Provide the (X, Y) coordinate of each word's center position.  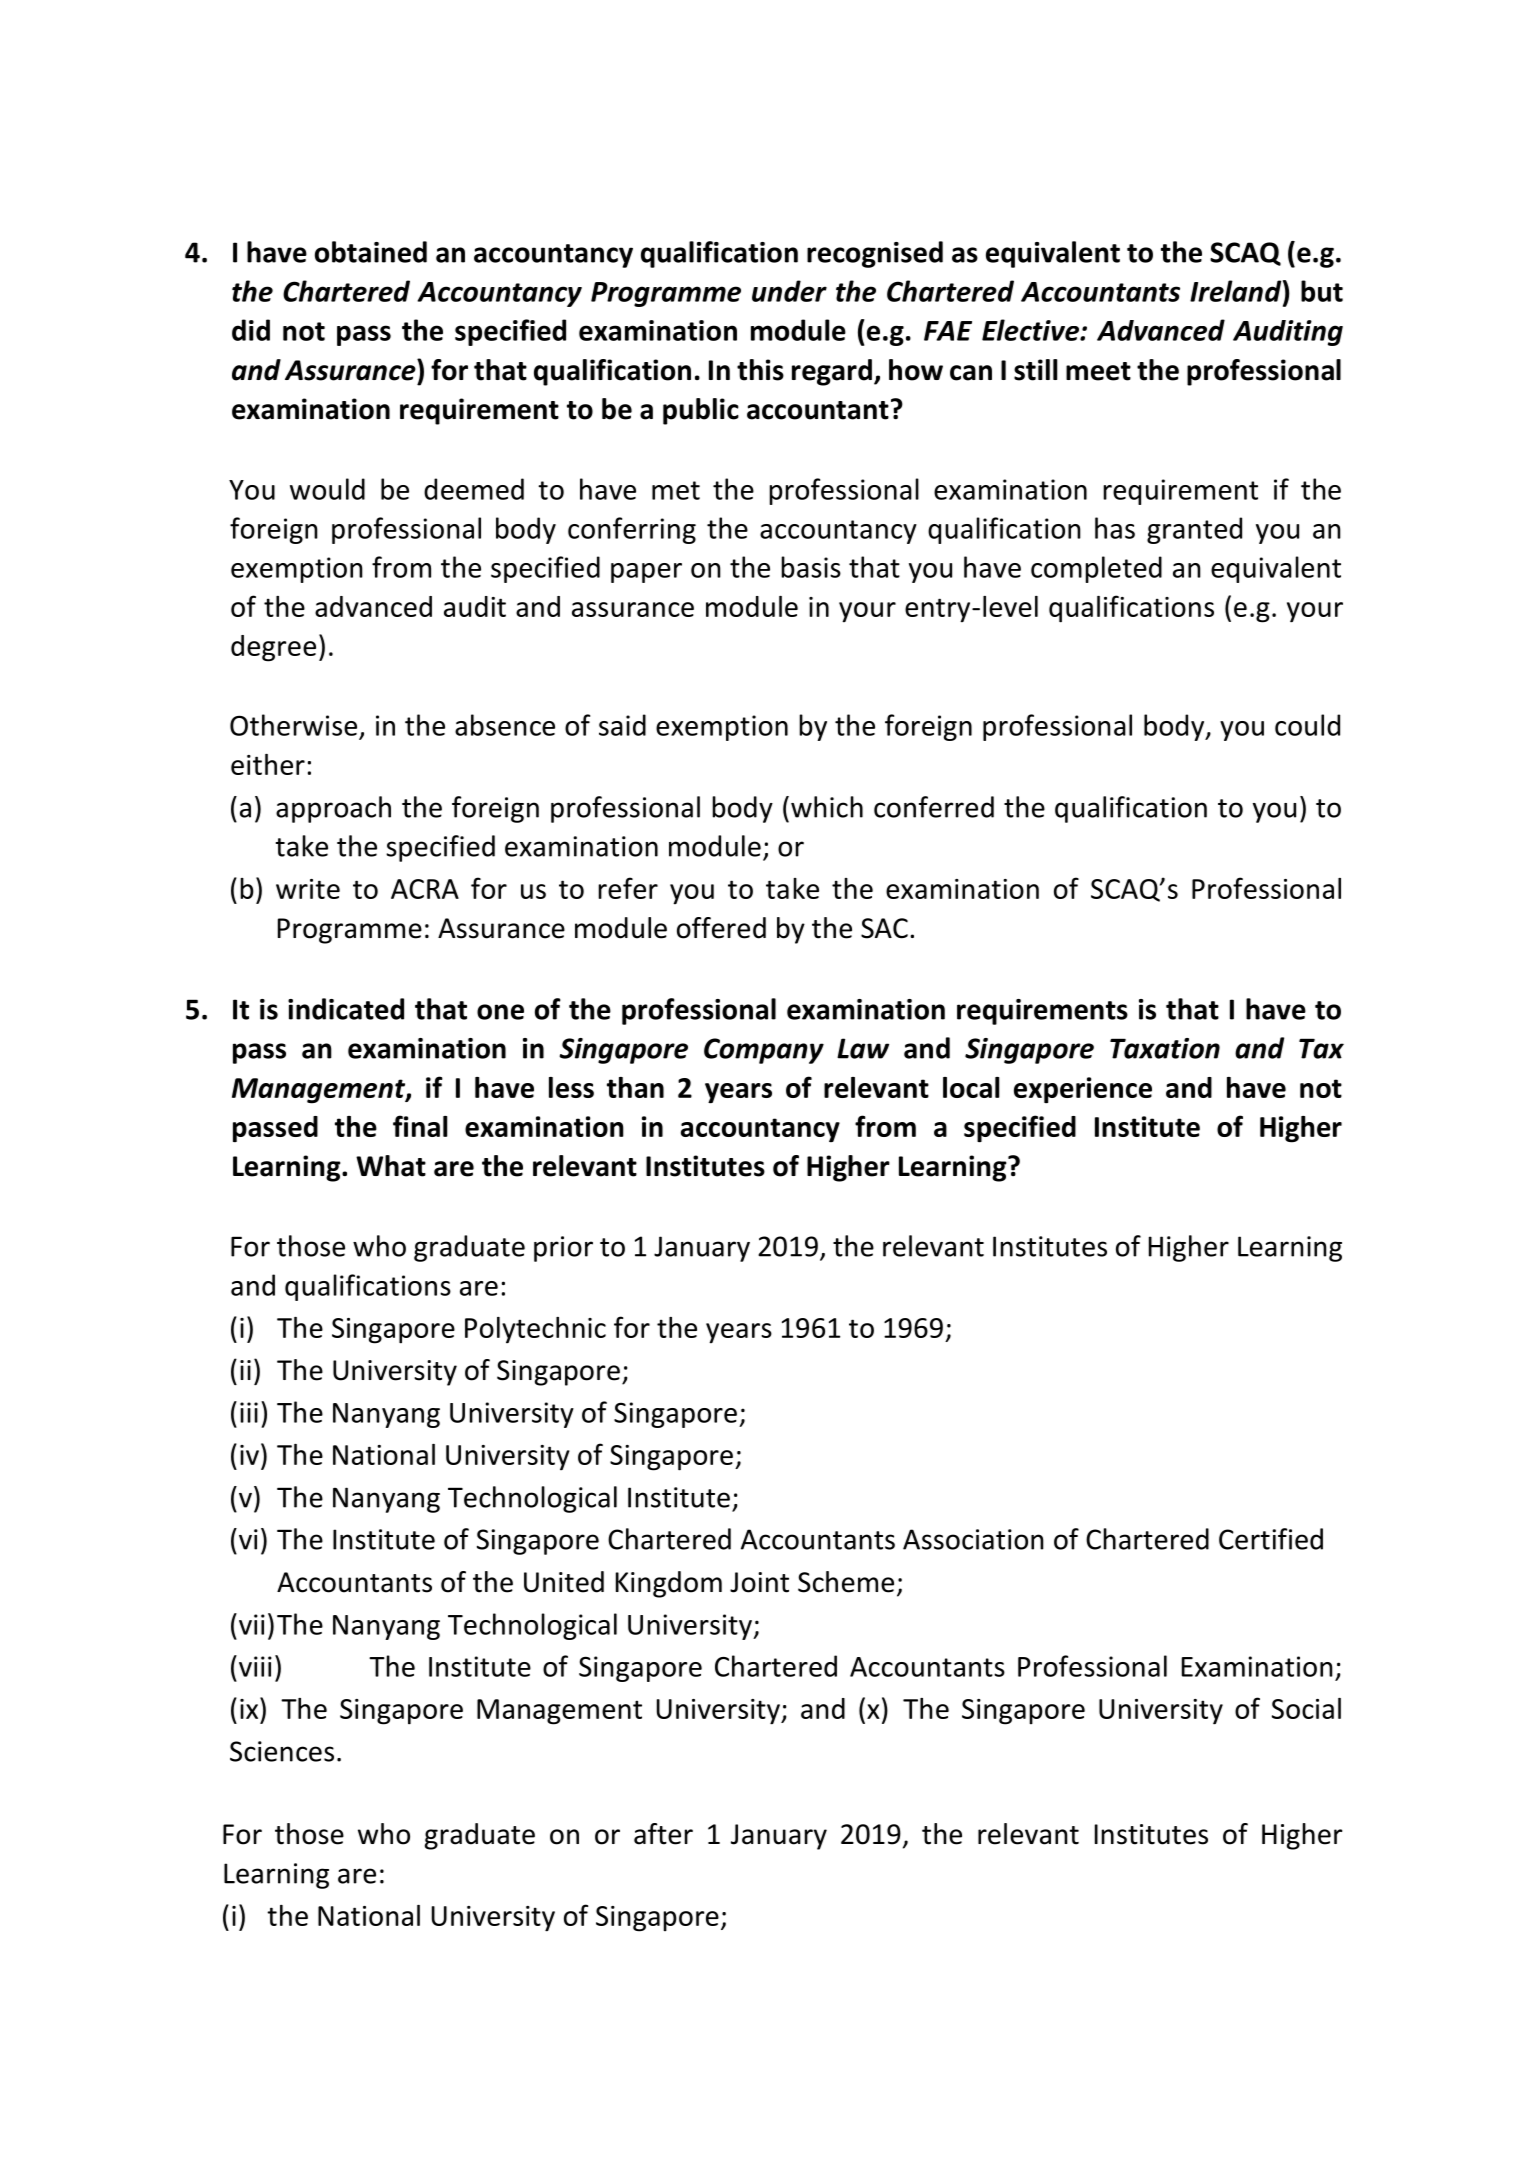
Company (764, 1051)
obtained (371, 252)
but (1322, 291)
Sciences (282, 1751)
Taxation (1165, 1048)
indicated (346, 1009)
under (789, 291)
